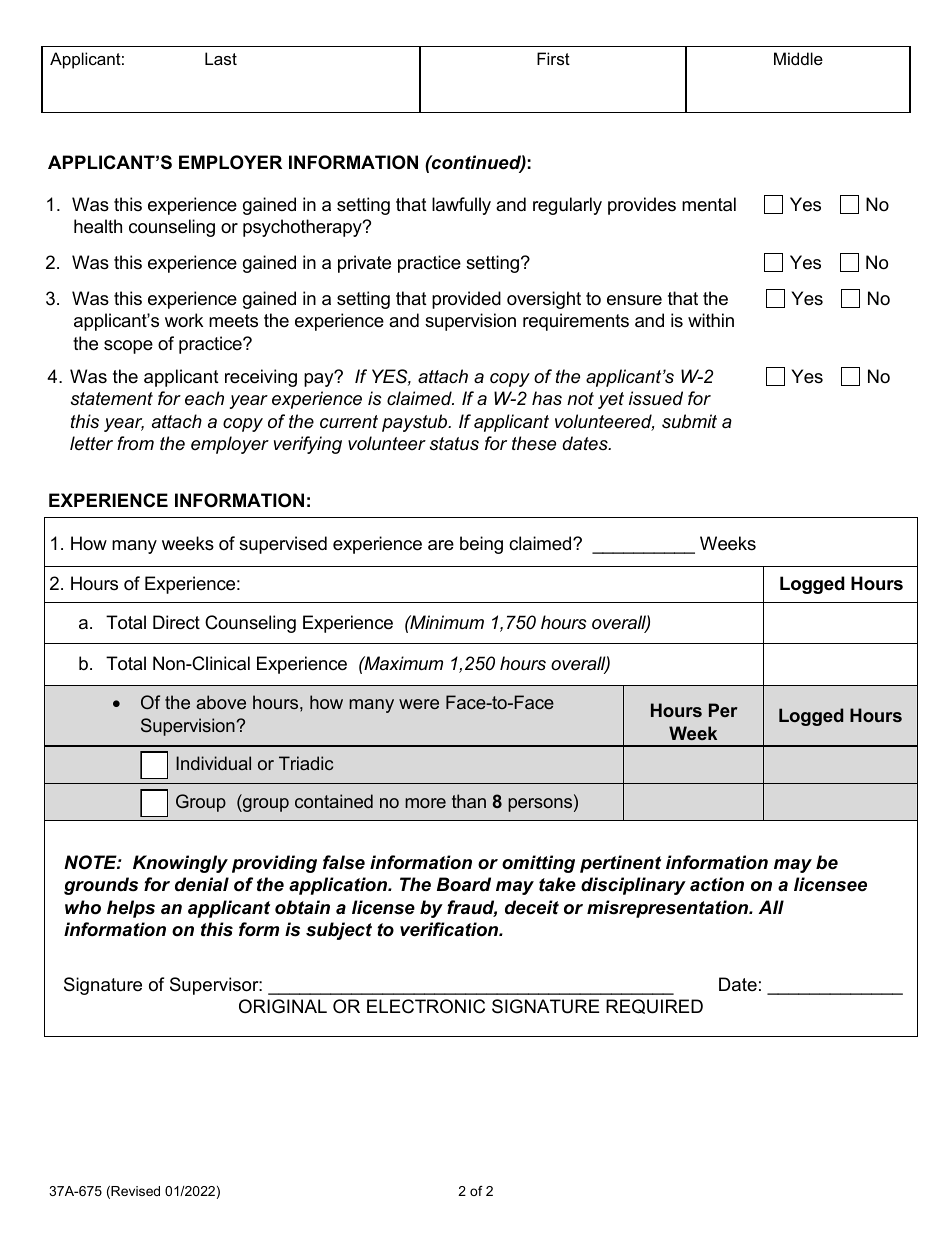  Describe the element at coordinates (441, 545) in the screenshot. I see `are` at that location.
